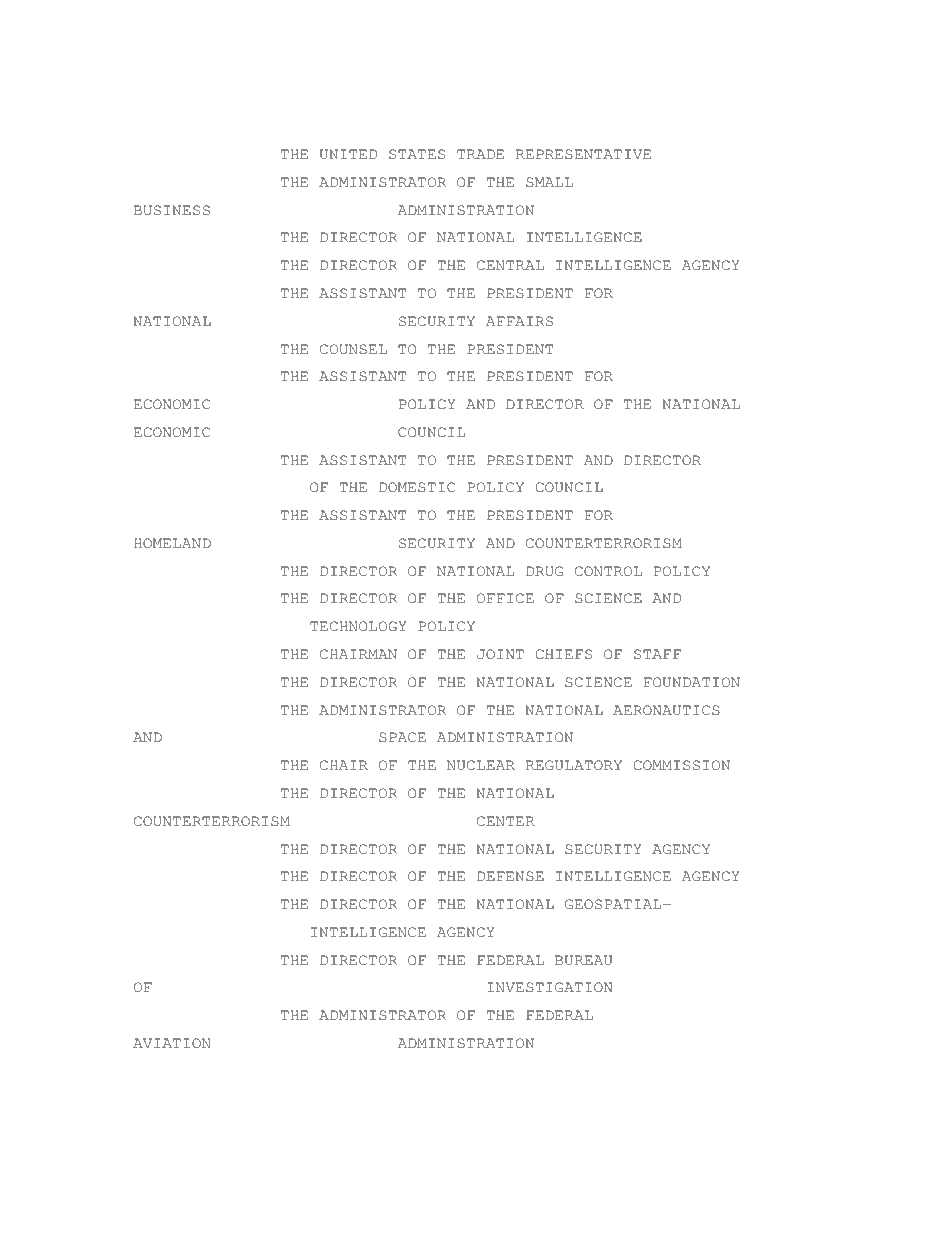 The width and height of the page is (952, 1233). I want to click on REPRESENTATIVE, so click(583, 154).
